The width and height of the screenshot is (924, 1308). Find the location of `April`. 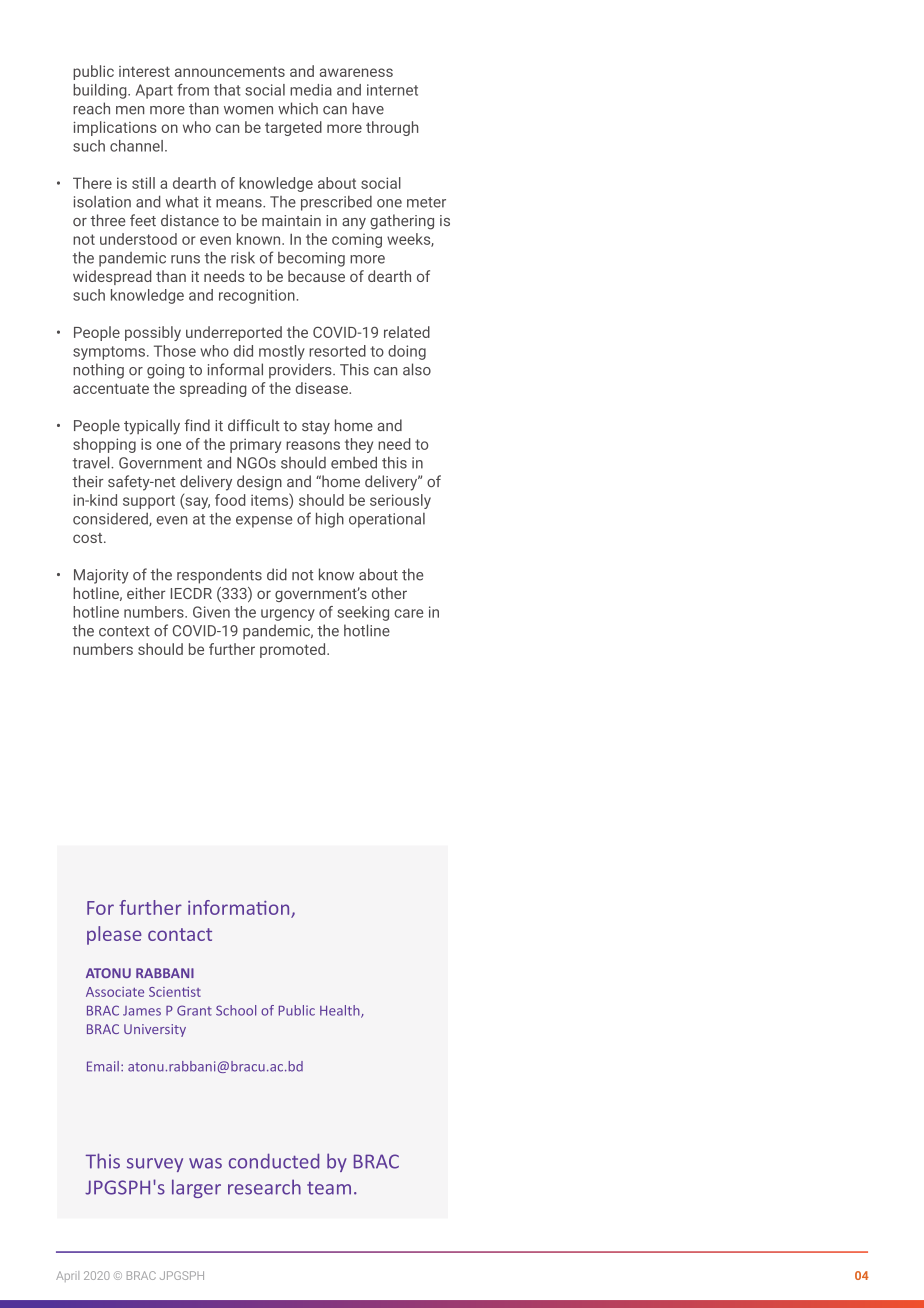

April is located at coordinates (67, 1276).
